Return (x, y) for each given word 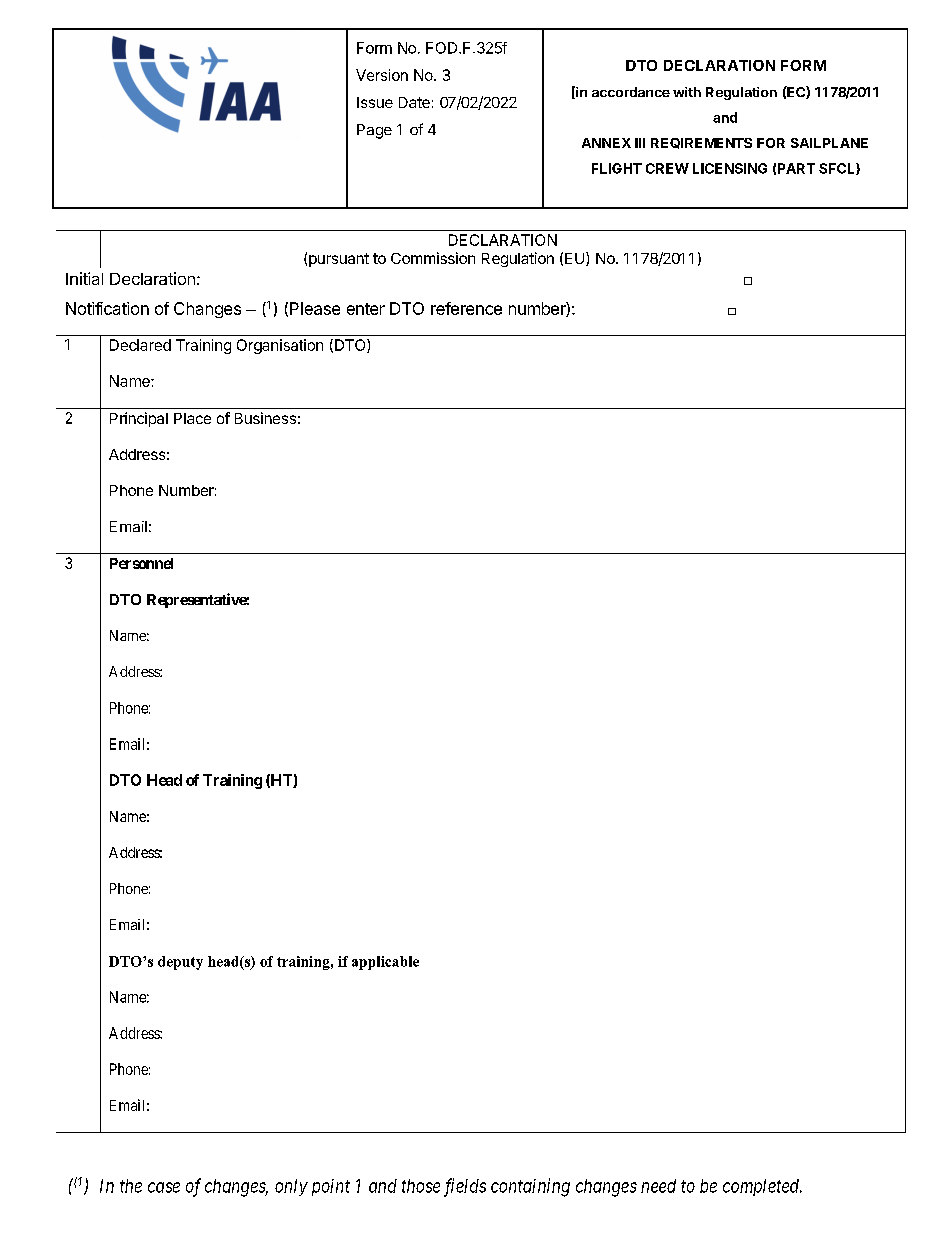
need (658, 1186)
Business (265, 418)
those (421, 1186)
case (164, 1187)
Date (414, 102)
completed (762, 1187)
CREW (667, 168)
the (131, 1186)
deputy (180, 963)
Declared (140, 345)
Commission (433, 258)
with (687, 92)
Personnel (141, 563)
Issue (375, 102)
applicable (385, 963)
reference (466, 308)
